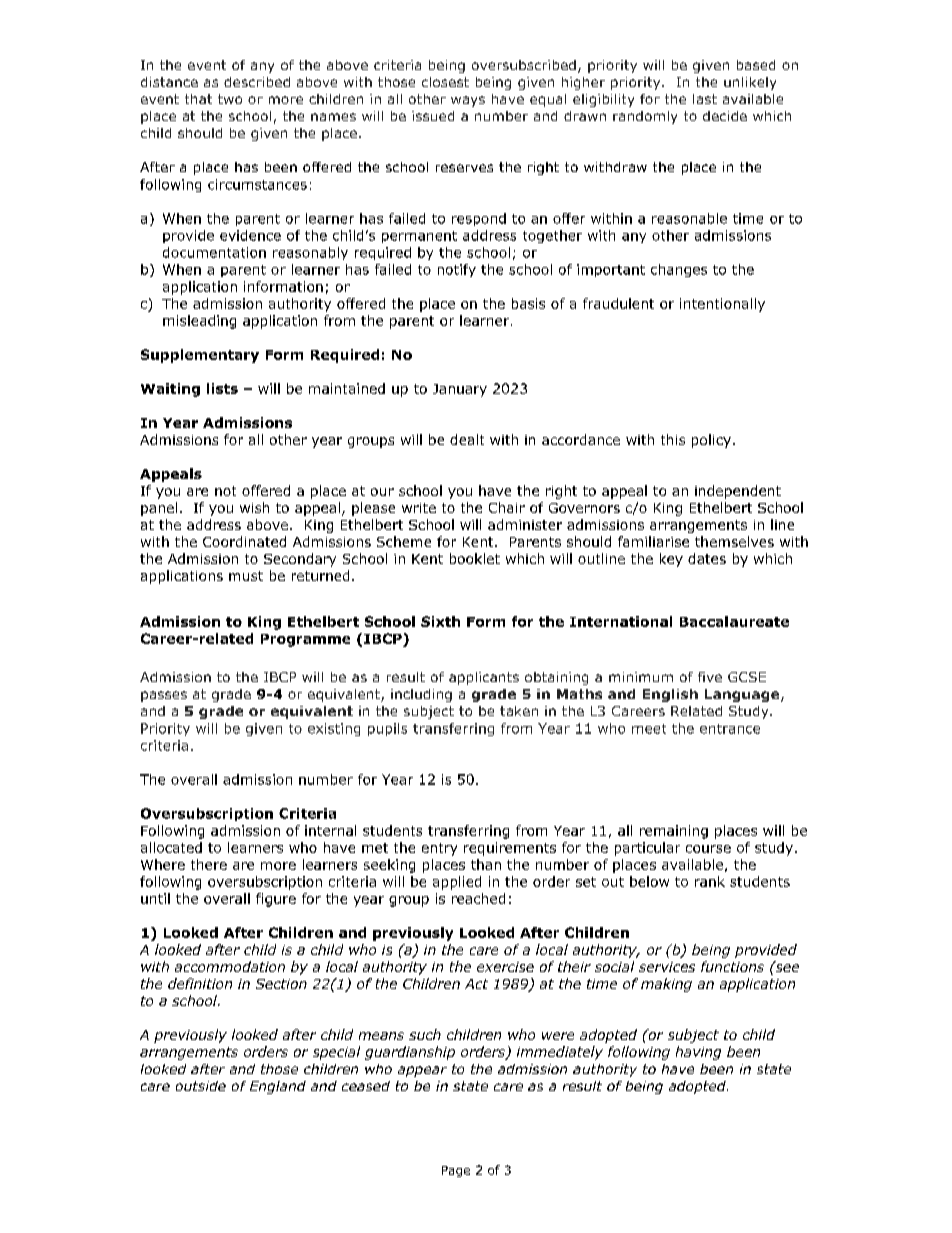 This screenshot has width=952, height=1233. Describe the element at coordinates (734, 621) in the screenshot. I see `Baccalaureate` at that location.
